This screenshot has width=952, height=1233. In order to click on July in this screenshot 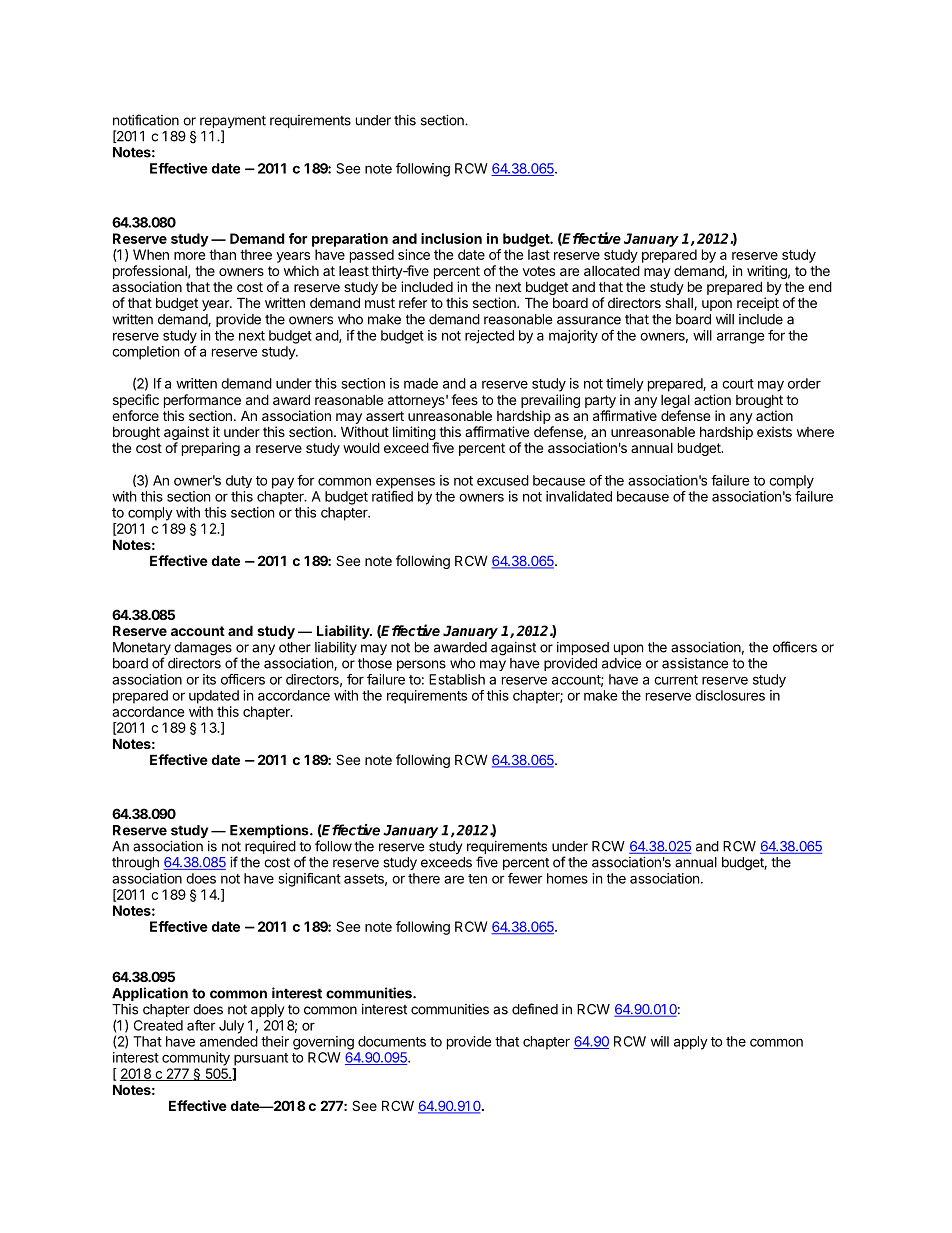, I will do `click(231, 1027)`.
